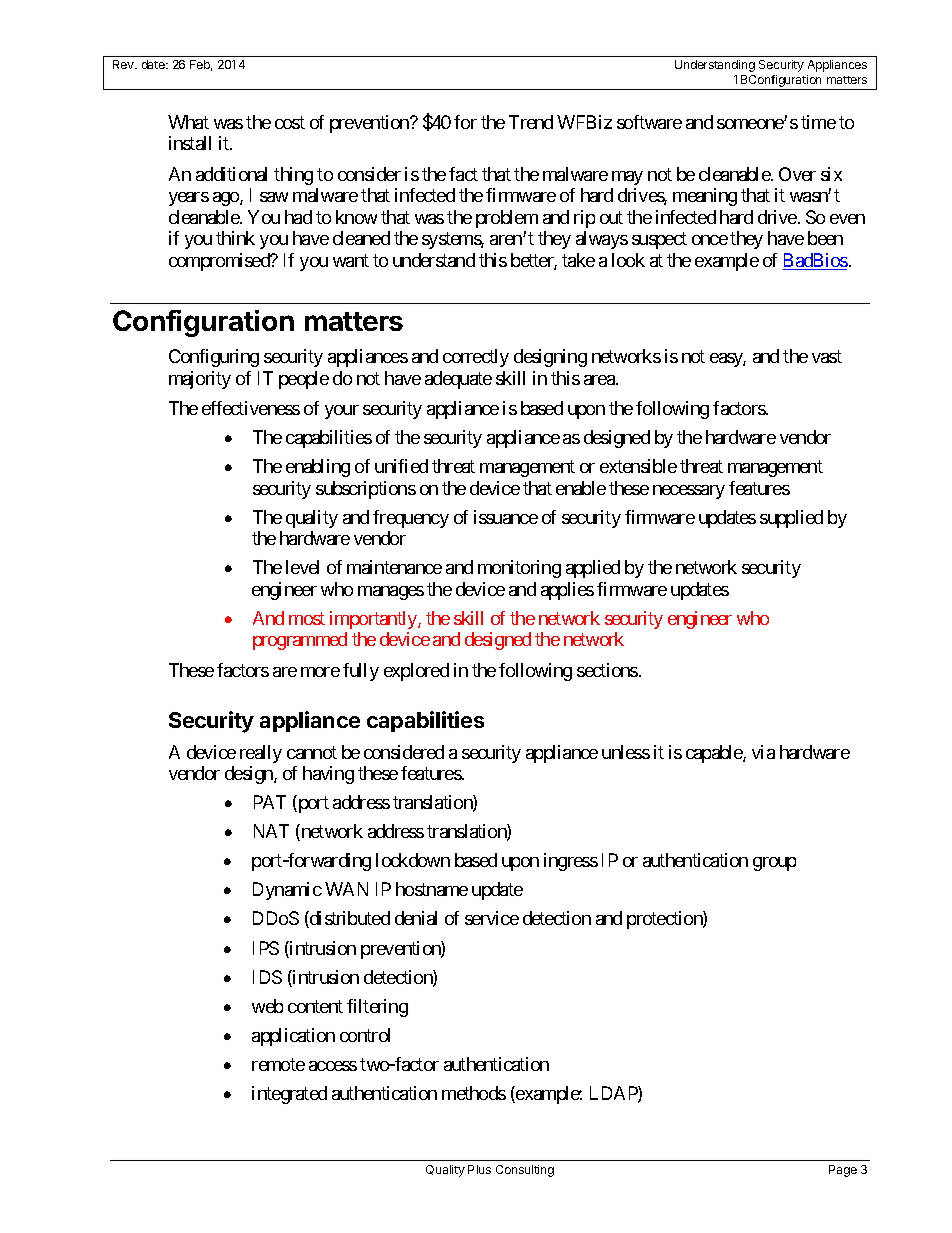 The height and width of the page is (1233, 952). What do you see at coordinates (289, 1095) in the page?
I see `integrated` at bounding box center [289, 1095].
